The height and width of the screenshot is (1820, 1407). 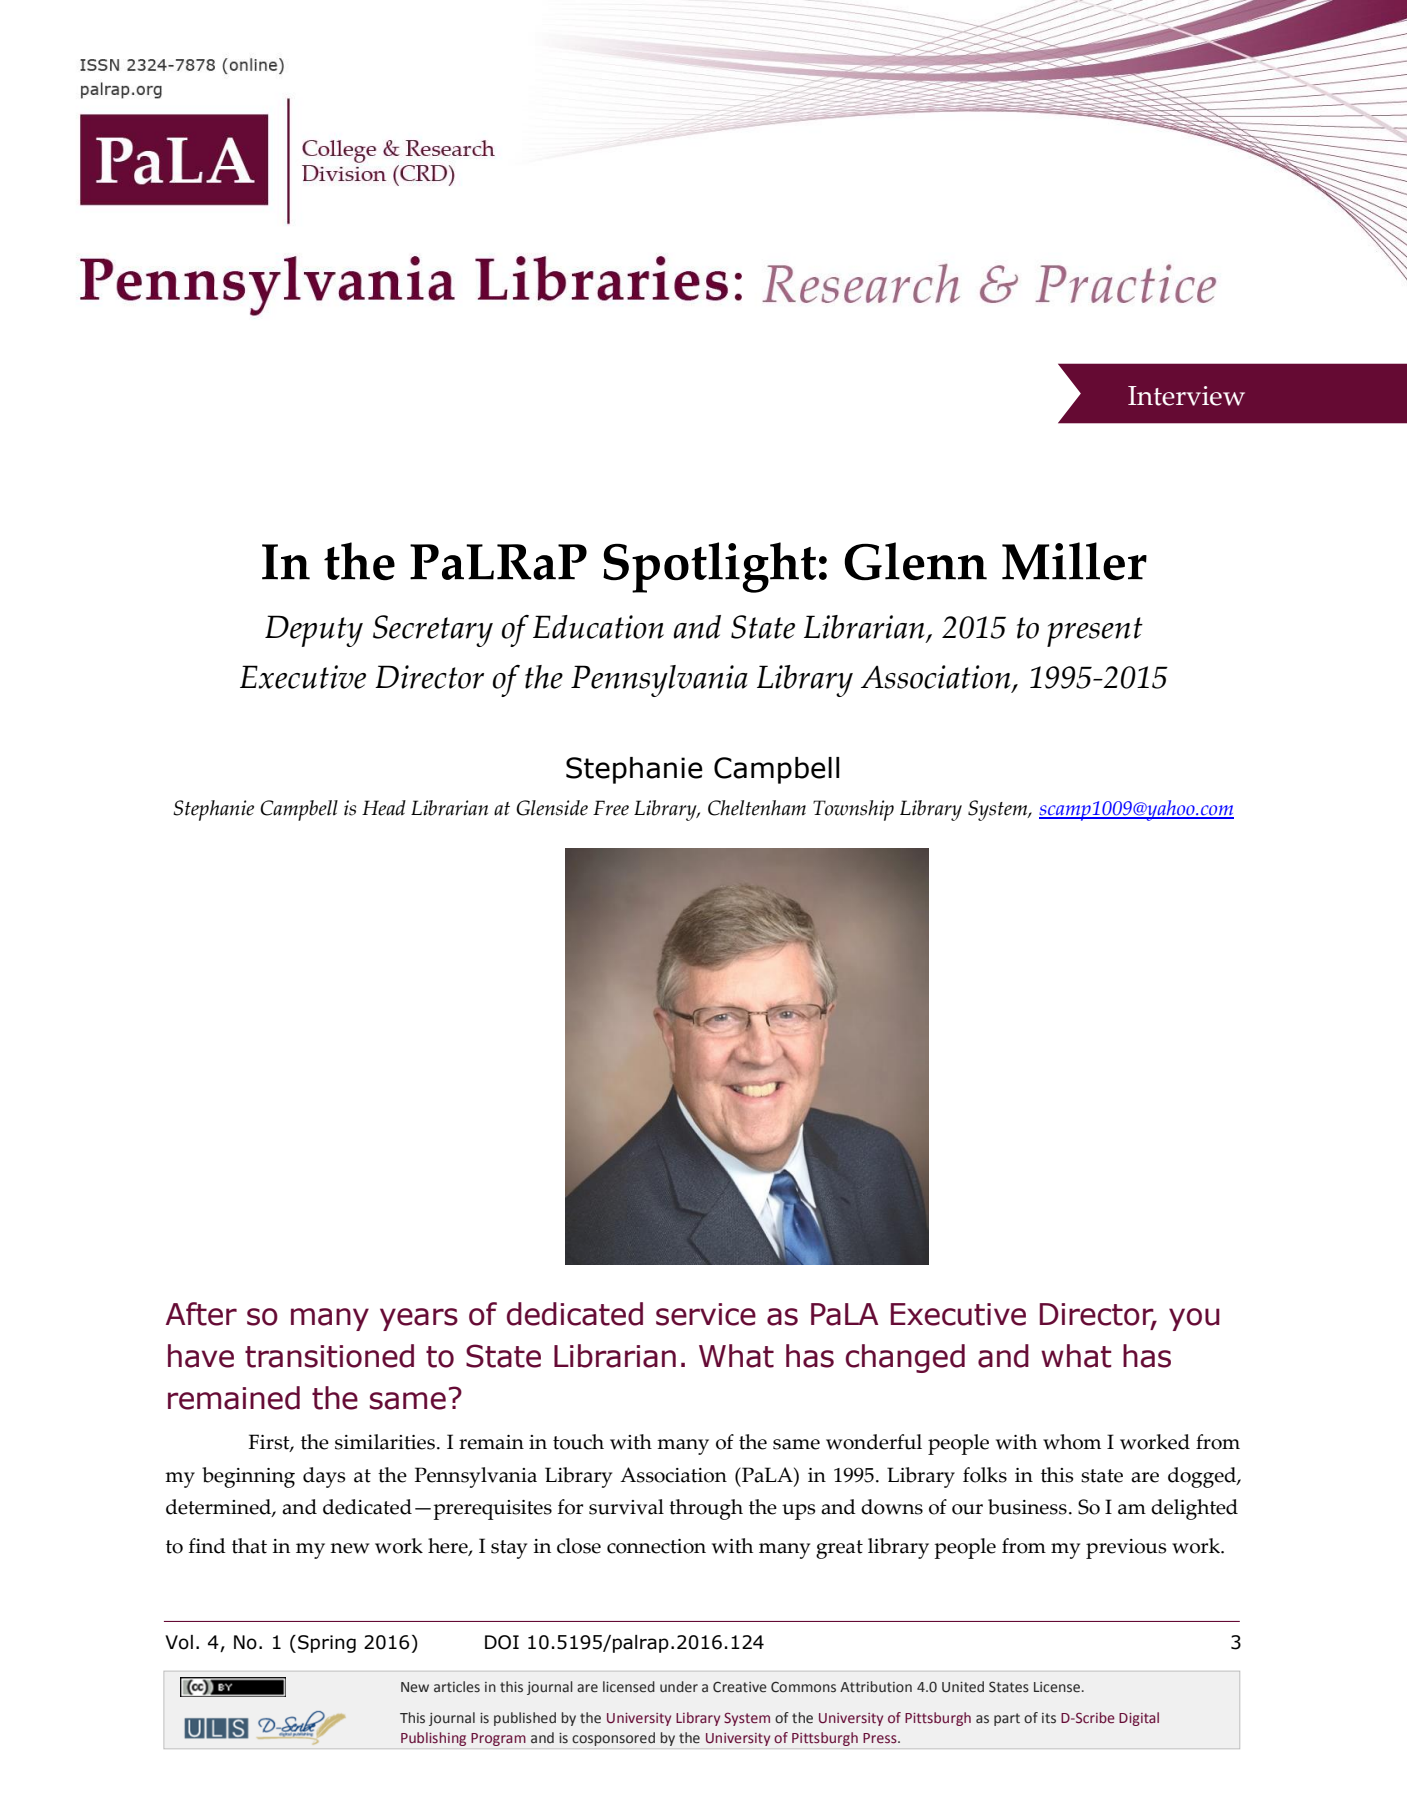 What do you see at coordinates (329, 1356) in the screenshot?
I see `transitioned` at bounding box center [329, 1356].
